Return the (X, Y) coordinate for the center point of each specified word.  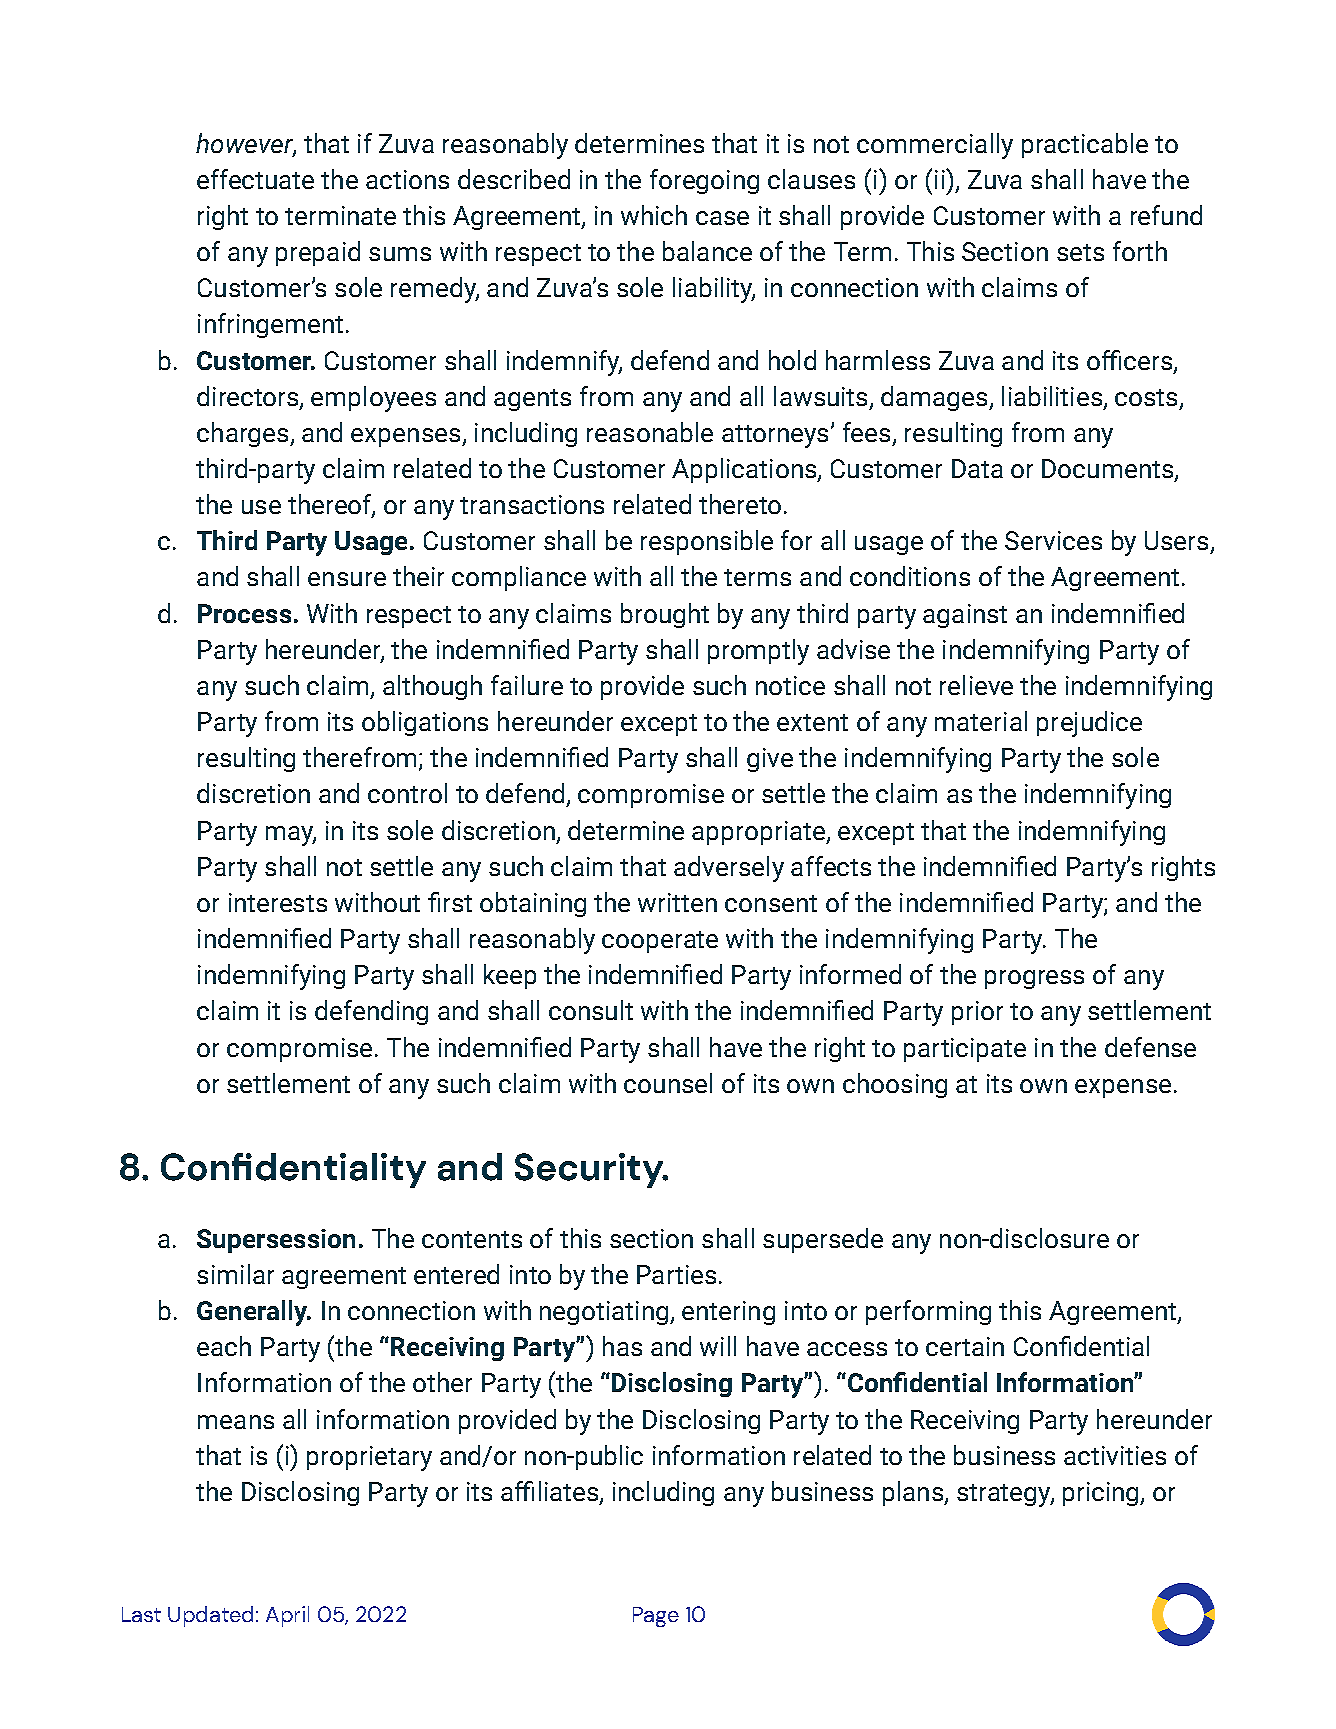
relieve (976, 685)
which (654, 215)
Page (656, 1617)
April (287, 1616)
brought (665, 615)
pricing (1102, 1494)
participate (965, 1050)
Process (244, 613)
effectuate (255, 179)
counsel (668, 1083)
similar (235, 1274)
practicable (1085, 145)
